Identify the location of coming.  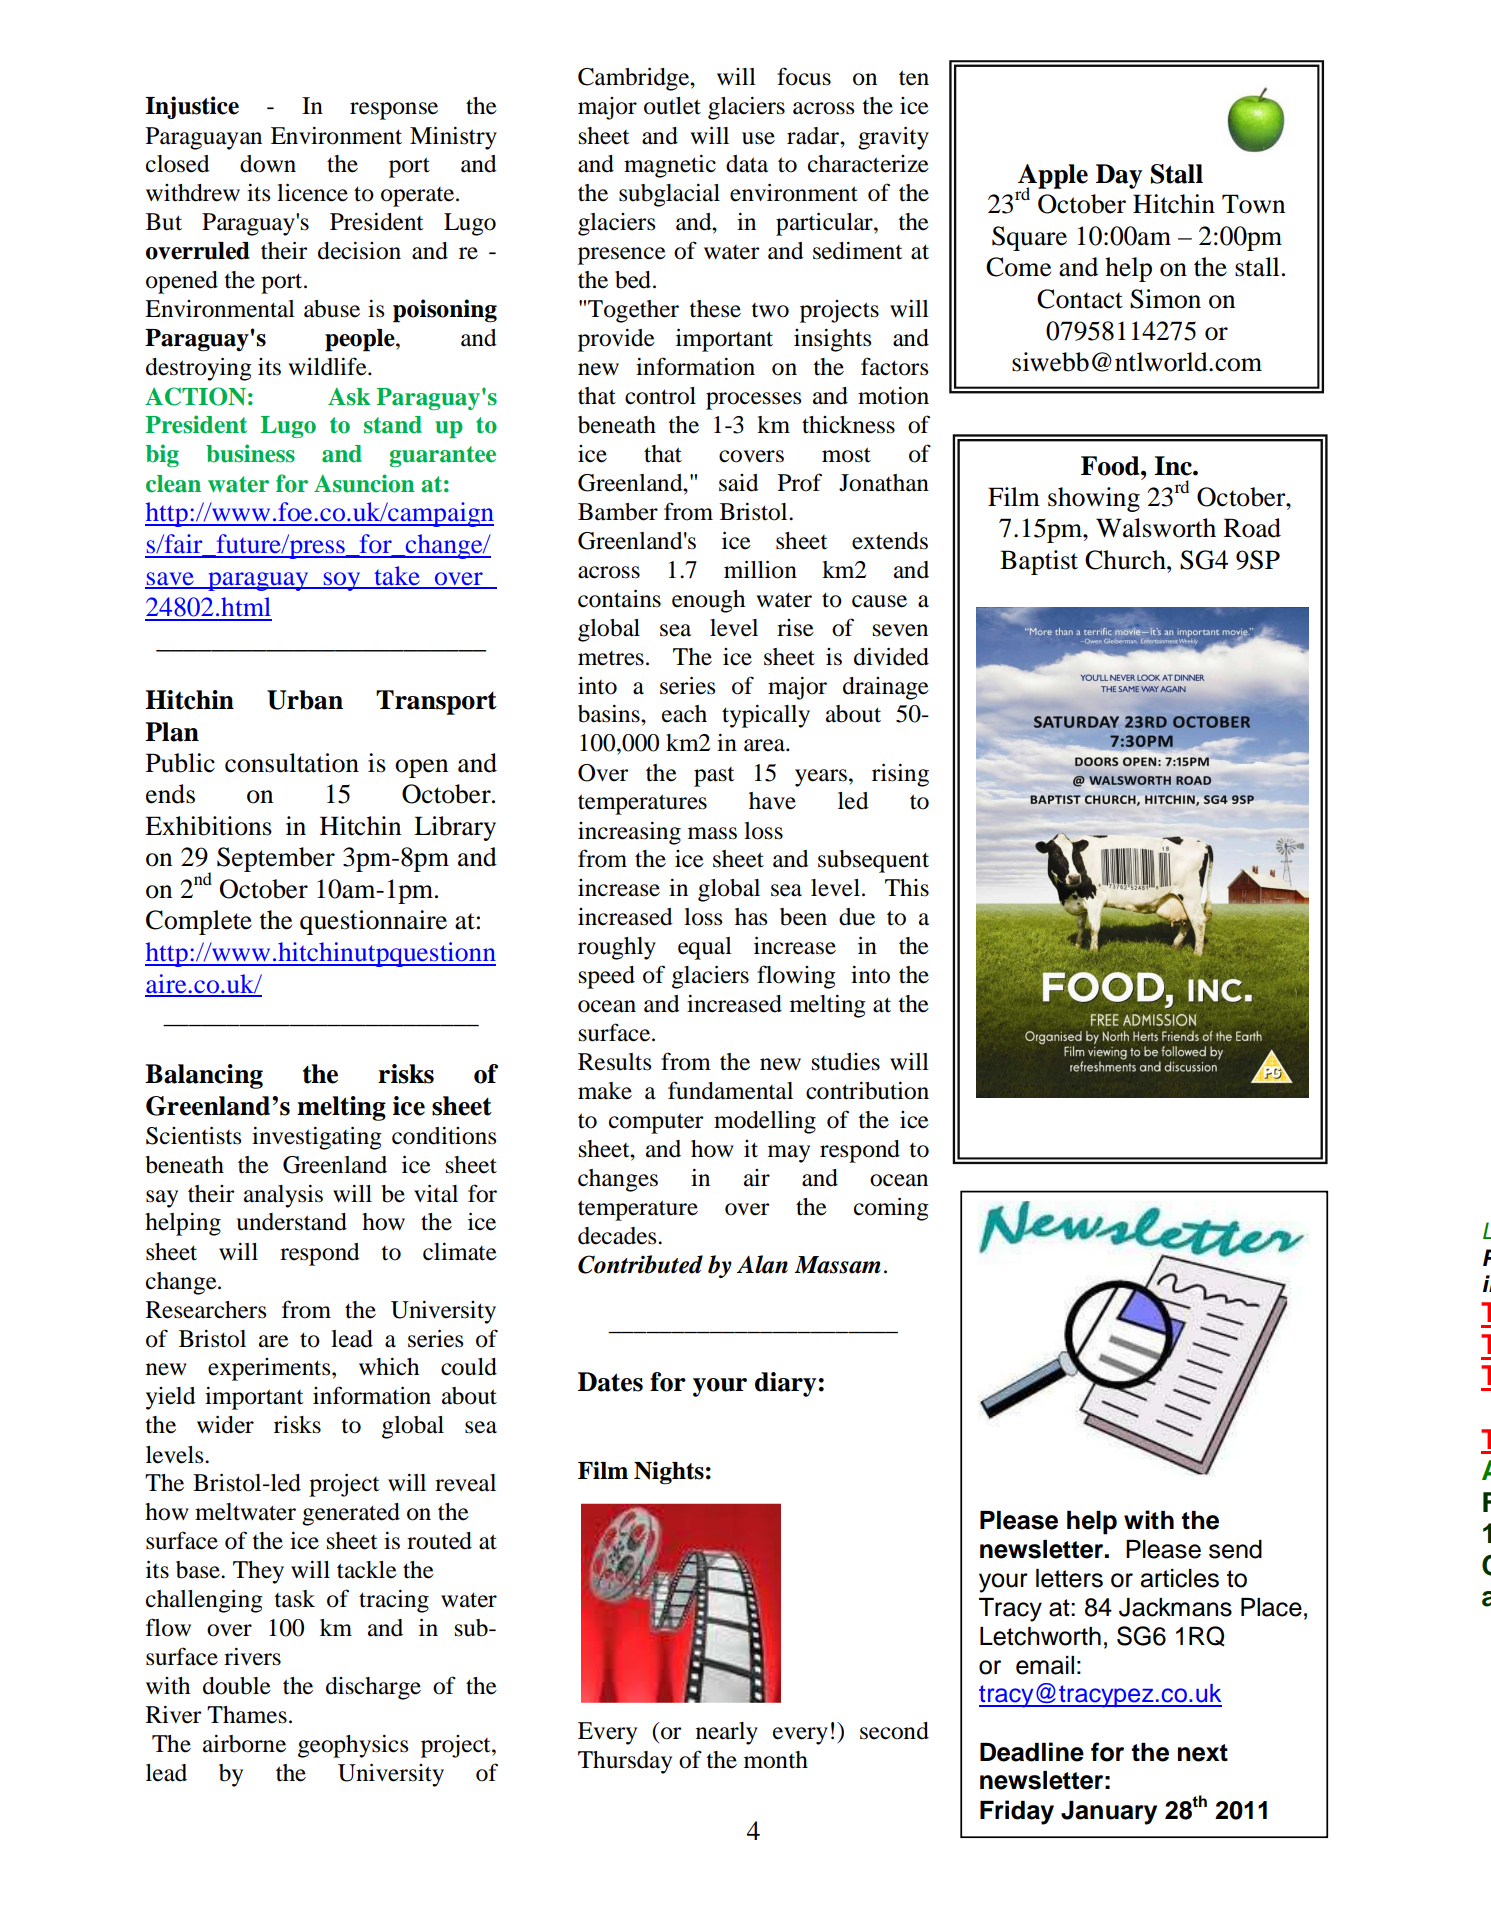
(891, 1209).
